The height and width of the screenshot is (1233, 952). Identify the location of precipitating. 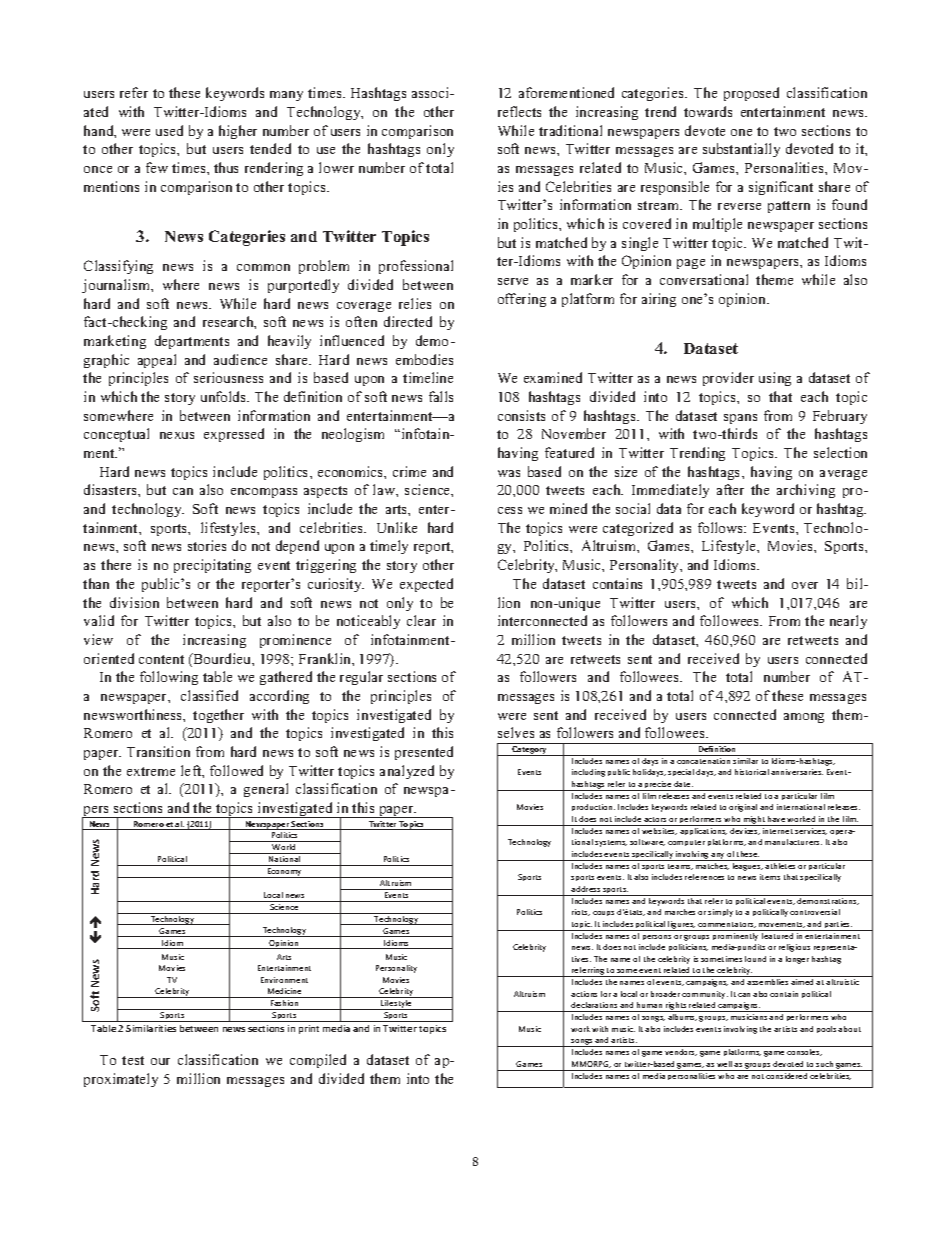
(212, 566).
